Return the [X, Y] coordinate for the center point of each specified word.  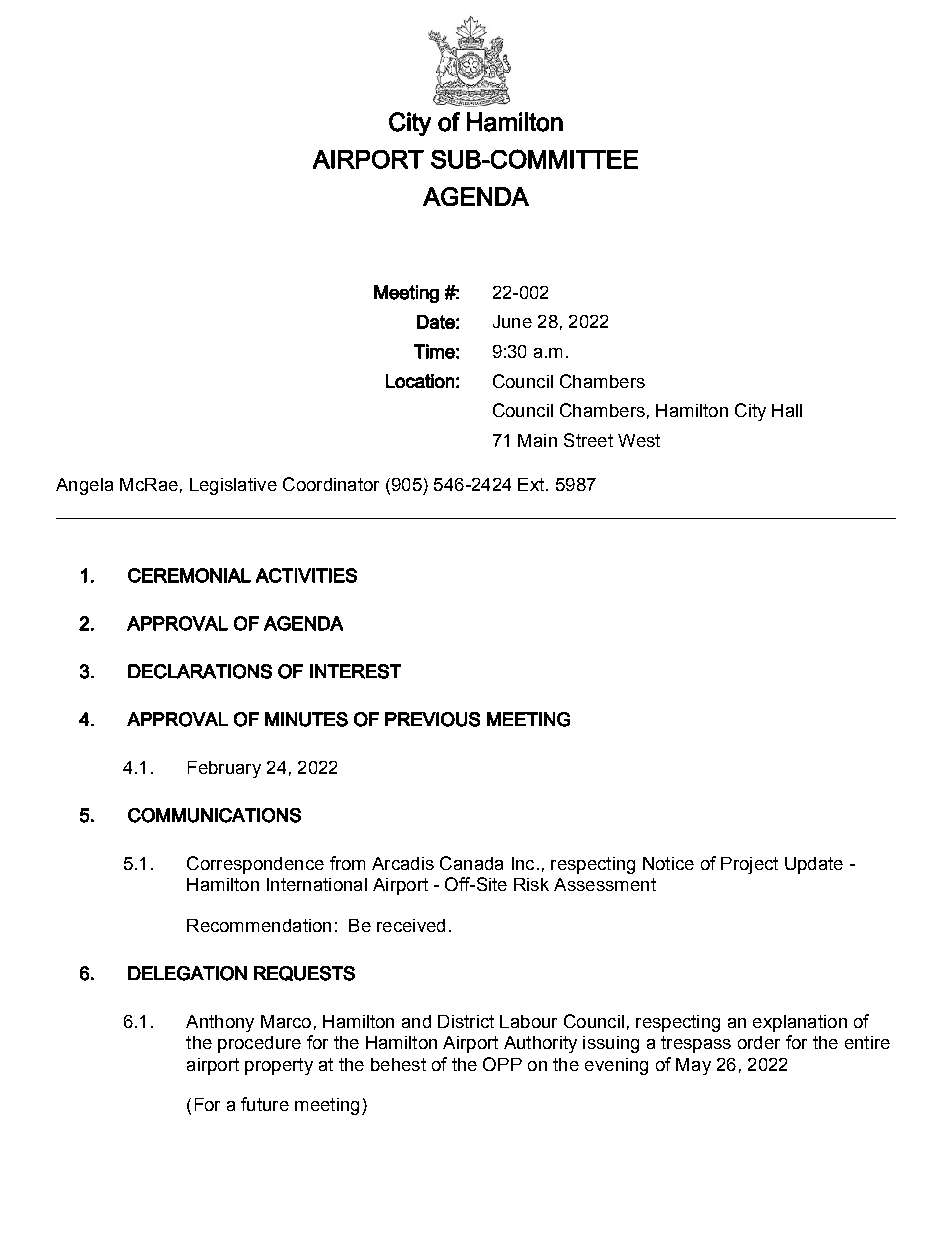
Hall [787, 410]
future [265, 1104]
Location [420, 381]
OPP [502, 1064]
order [759, 1042]
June [512, 321]
